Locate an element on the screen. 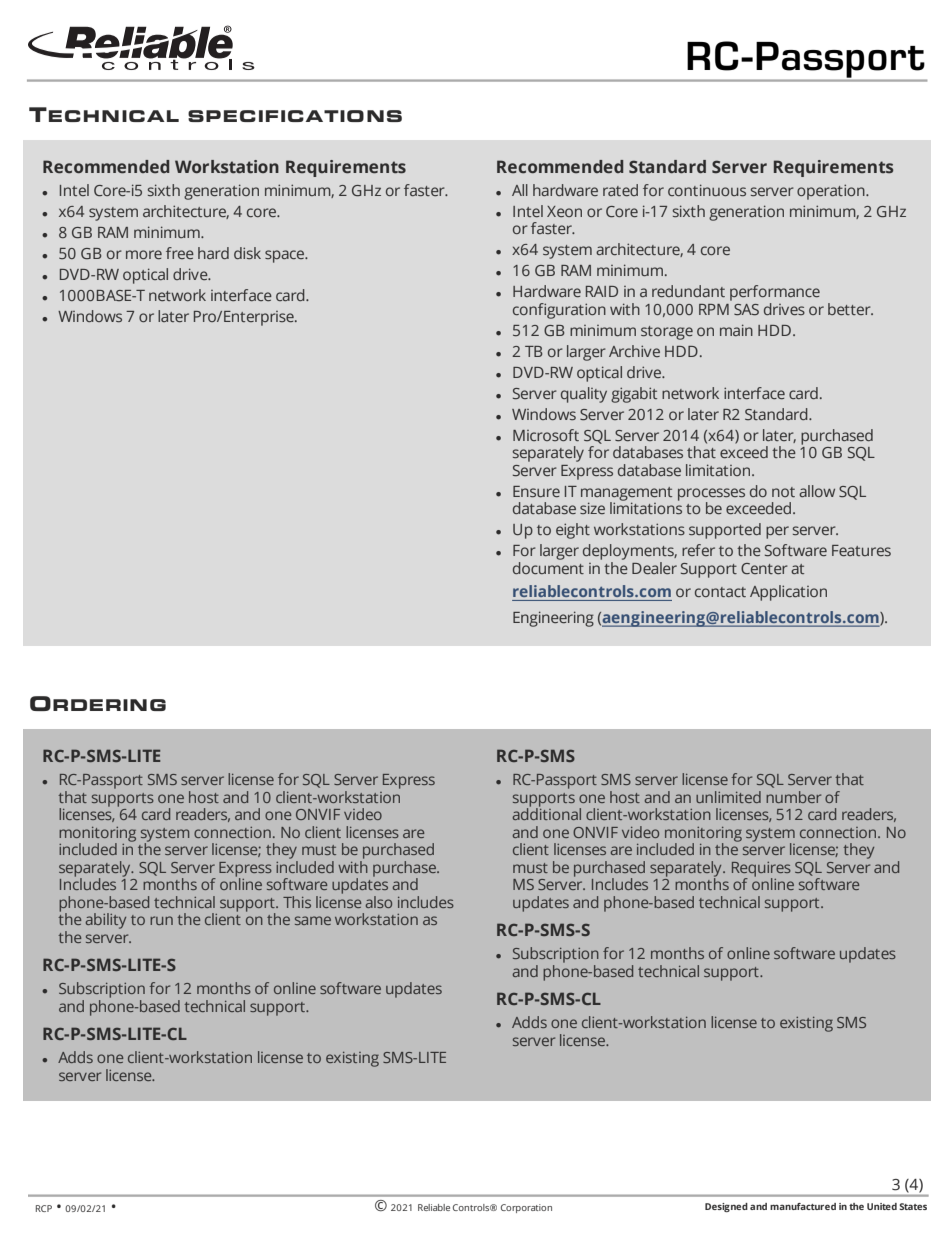  manufactured is located at coordinates (803, 1206).
